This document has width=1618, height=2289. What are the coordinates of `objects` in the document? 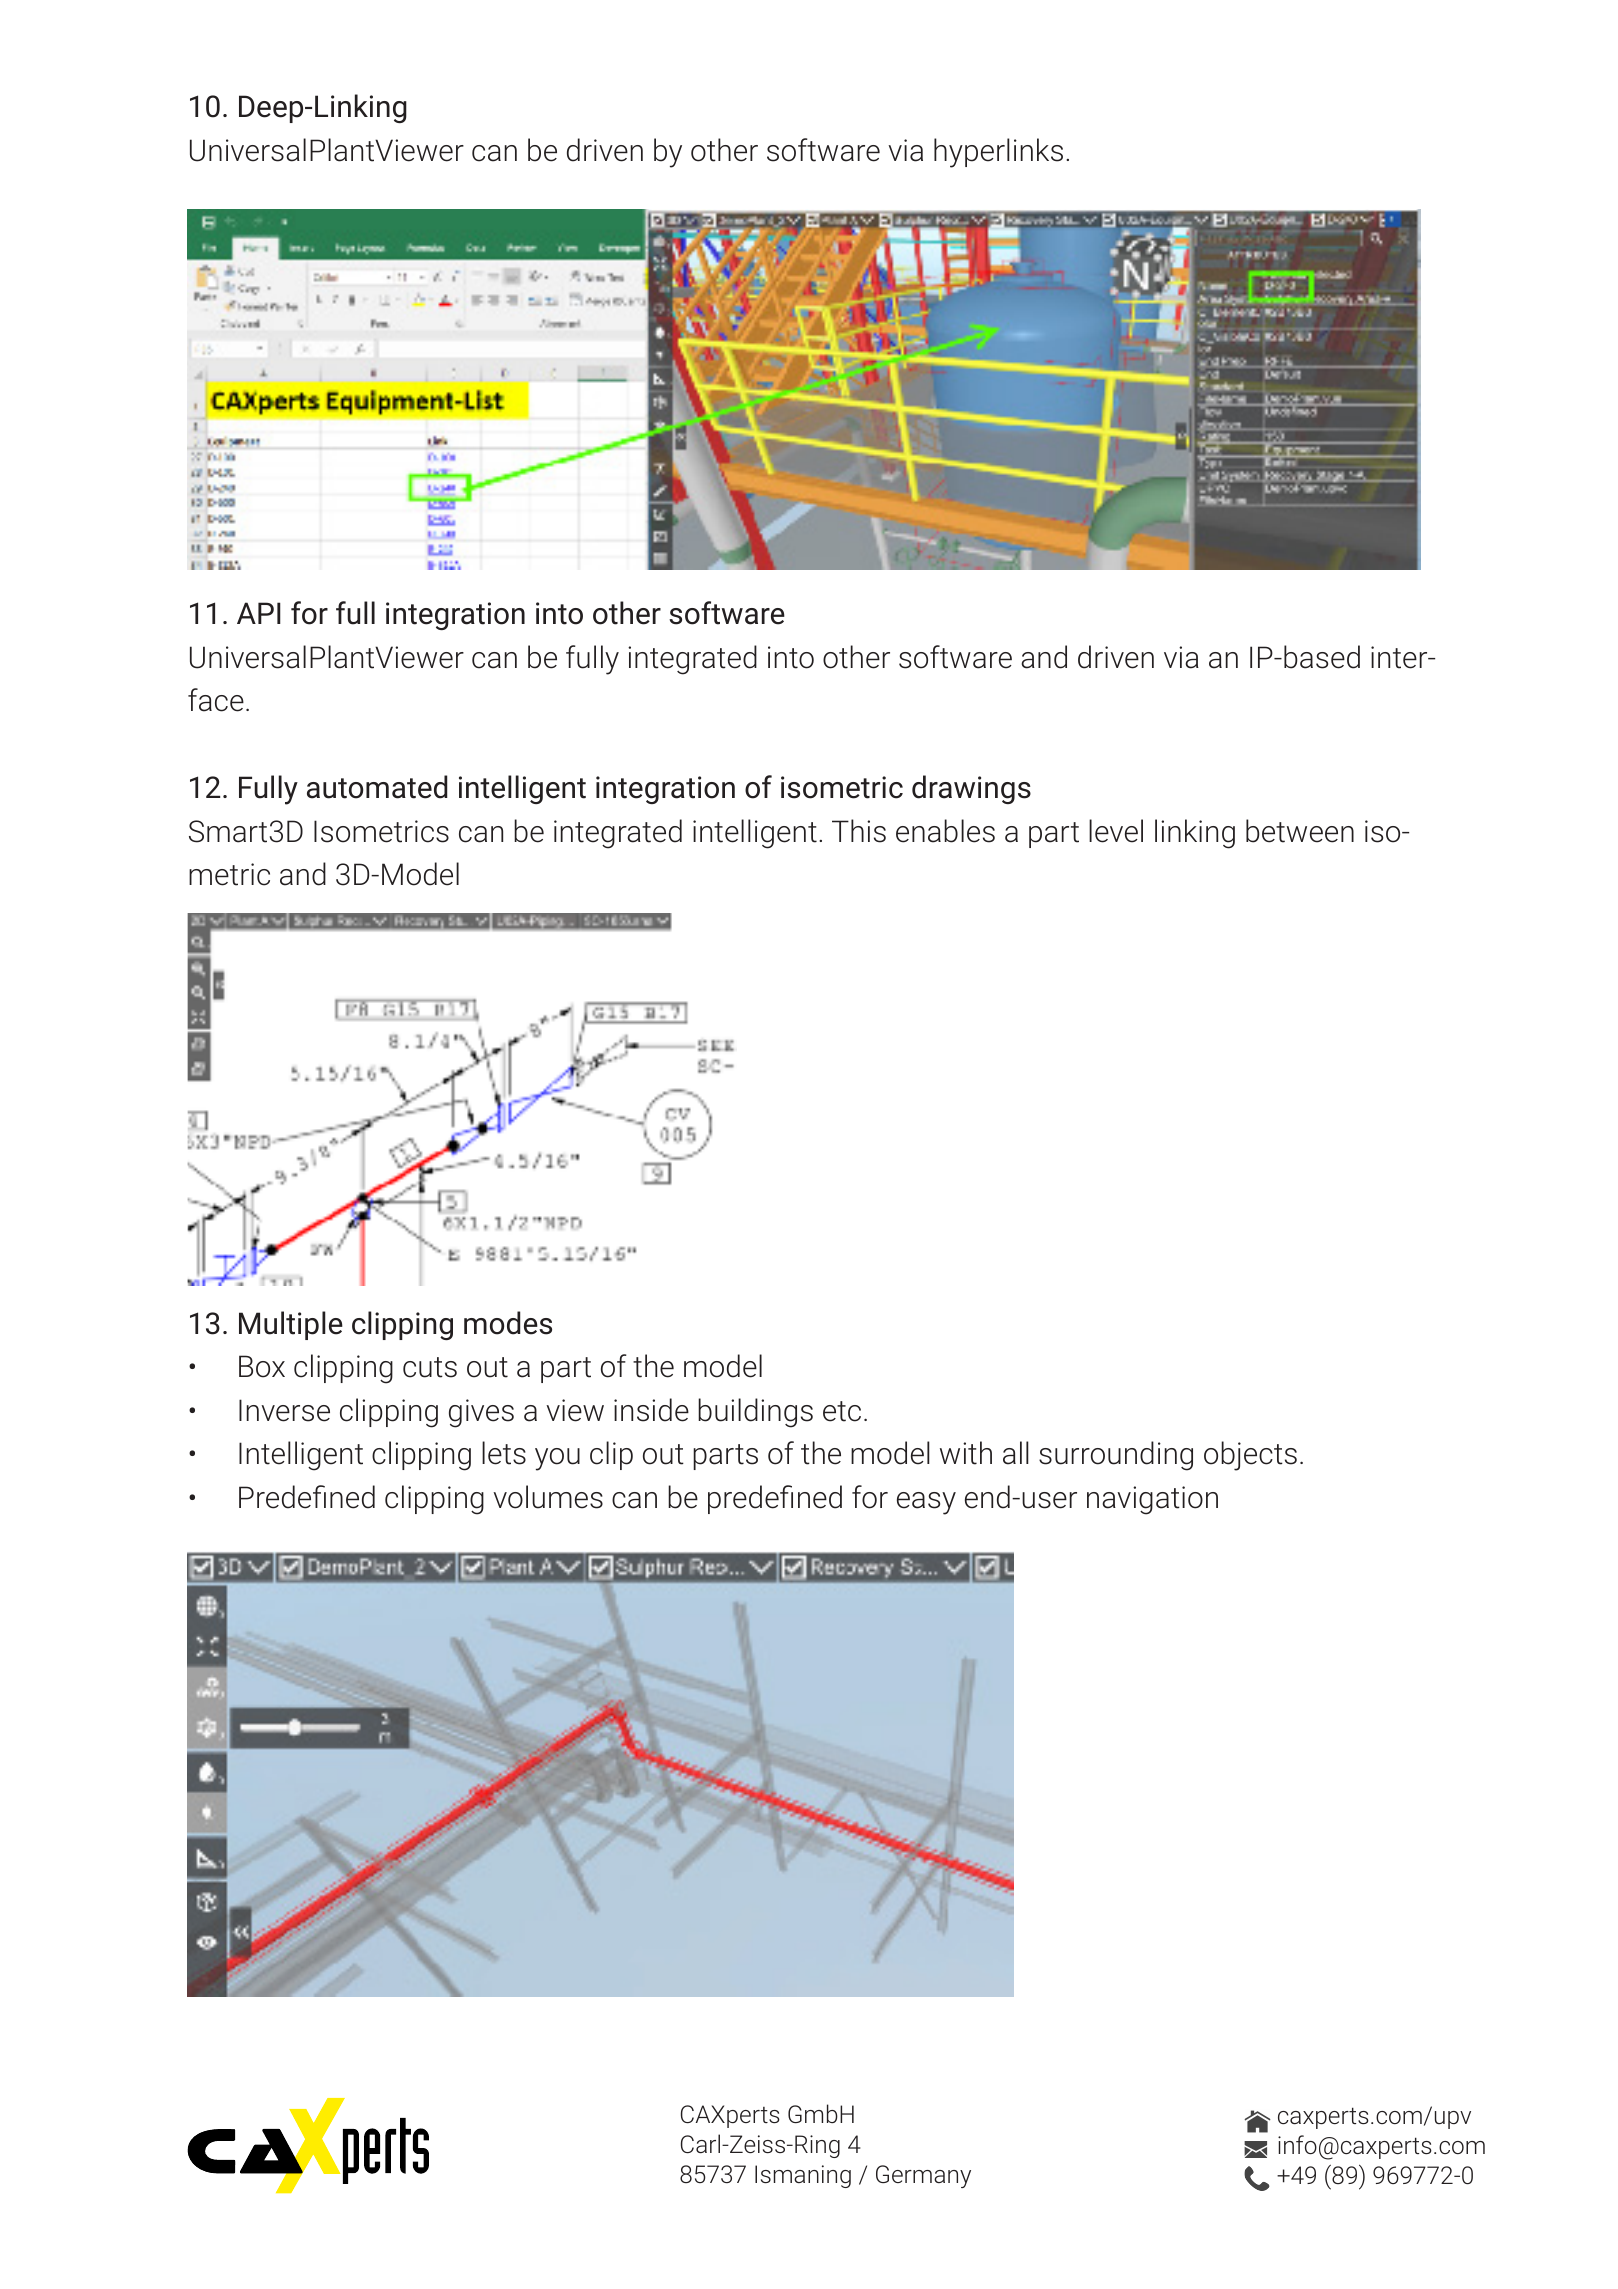 It's located at (1250, 1456).
